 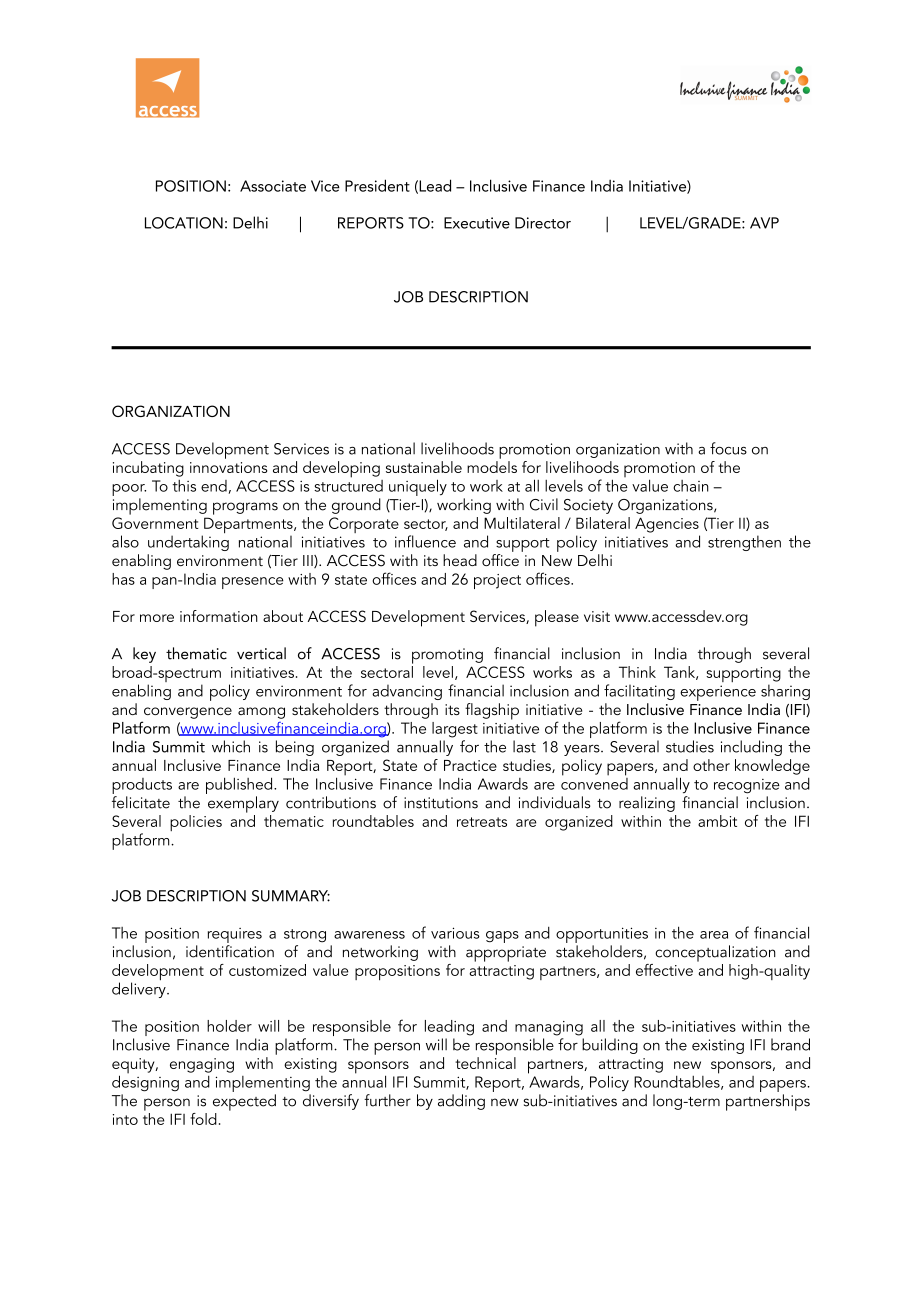 What do you see at coordinates (202, 1065) in the page?
I see `engaging` at bounding box center [202, 1065].
